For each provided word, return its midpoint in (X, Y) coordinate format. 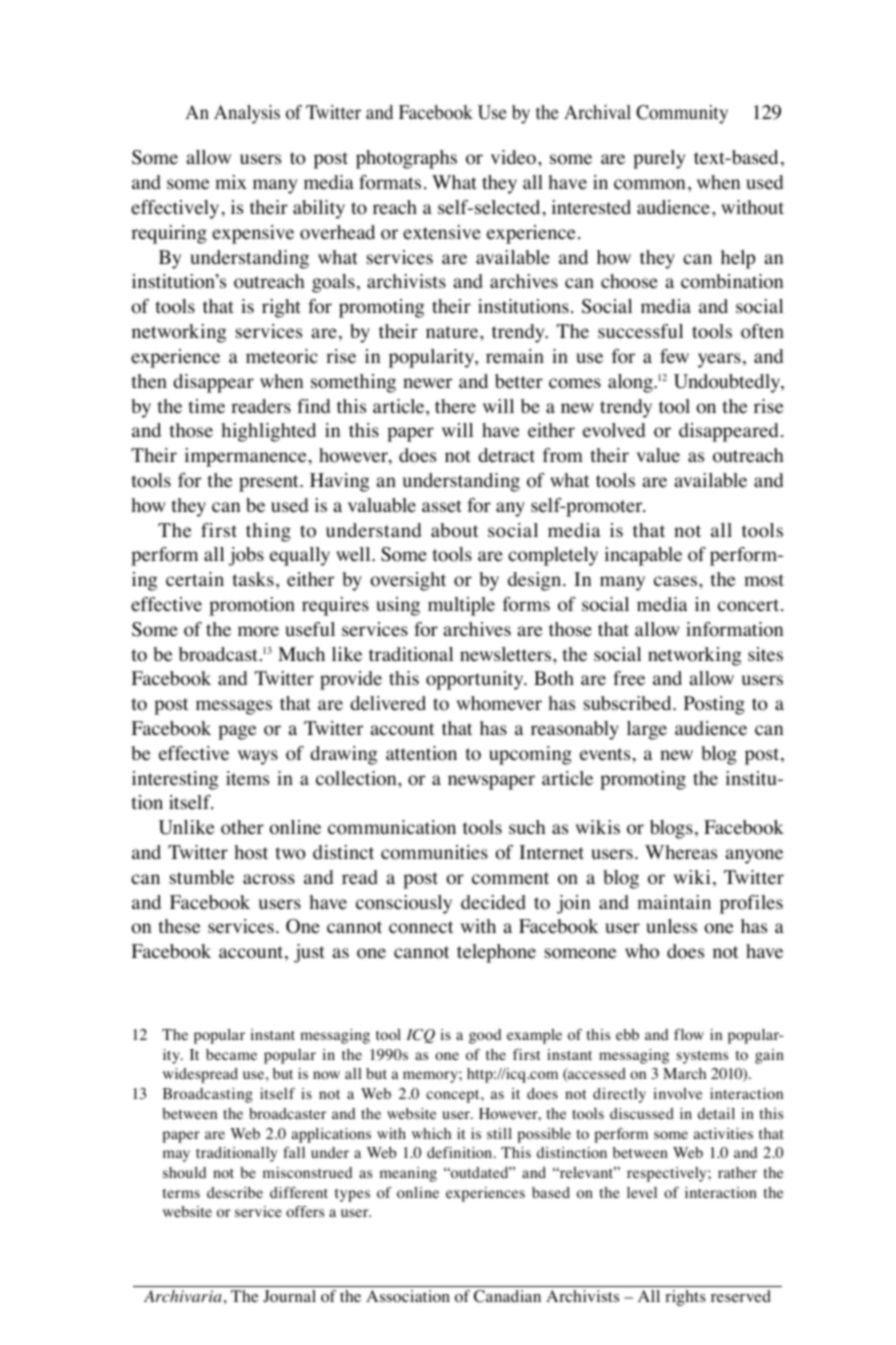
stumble (202, 877)
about (455, 530)
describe (235, 1192)
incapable (643, 556)
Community (682, 114)
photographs (406, 159)
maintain (674, 902)
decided (493, 902)
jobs (246, 556)
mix (231, 182)
